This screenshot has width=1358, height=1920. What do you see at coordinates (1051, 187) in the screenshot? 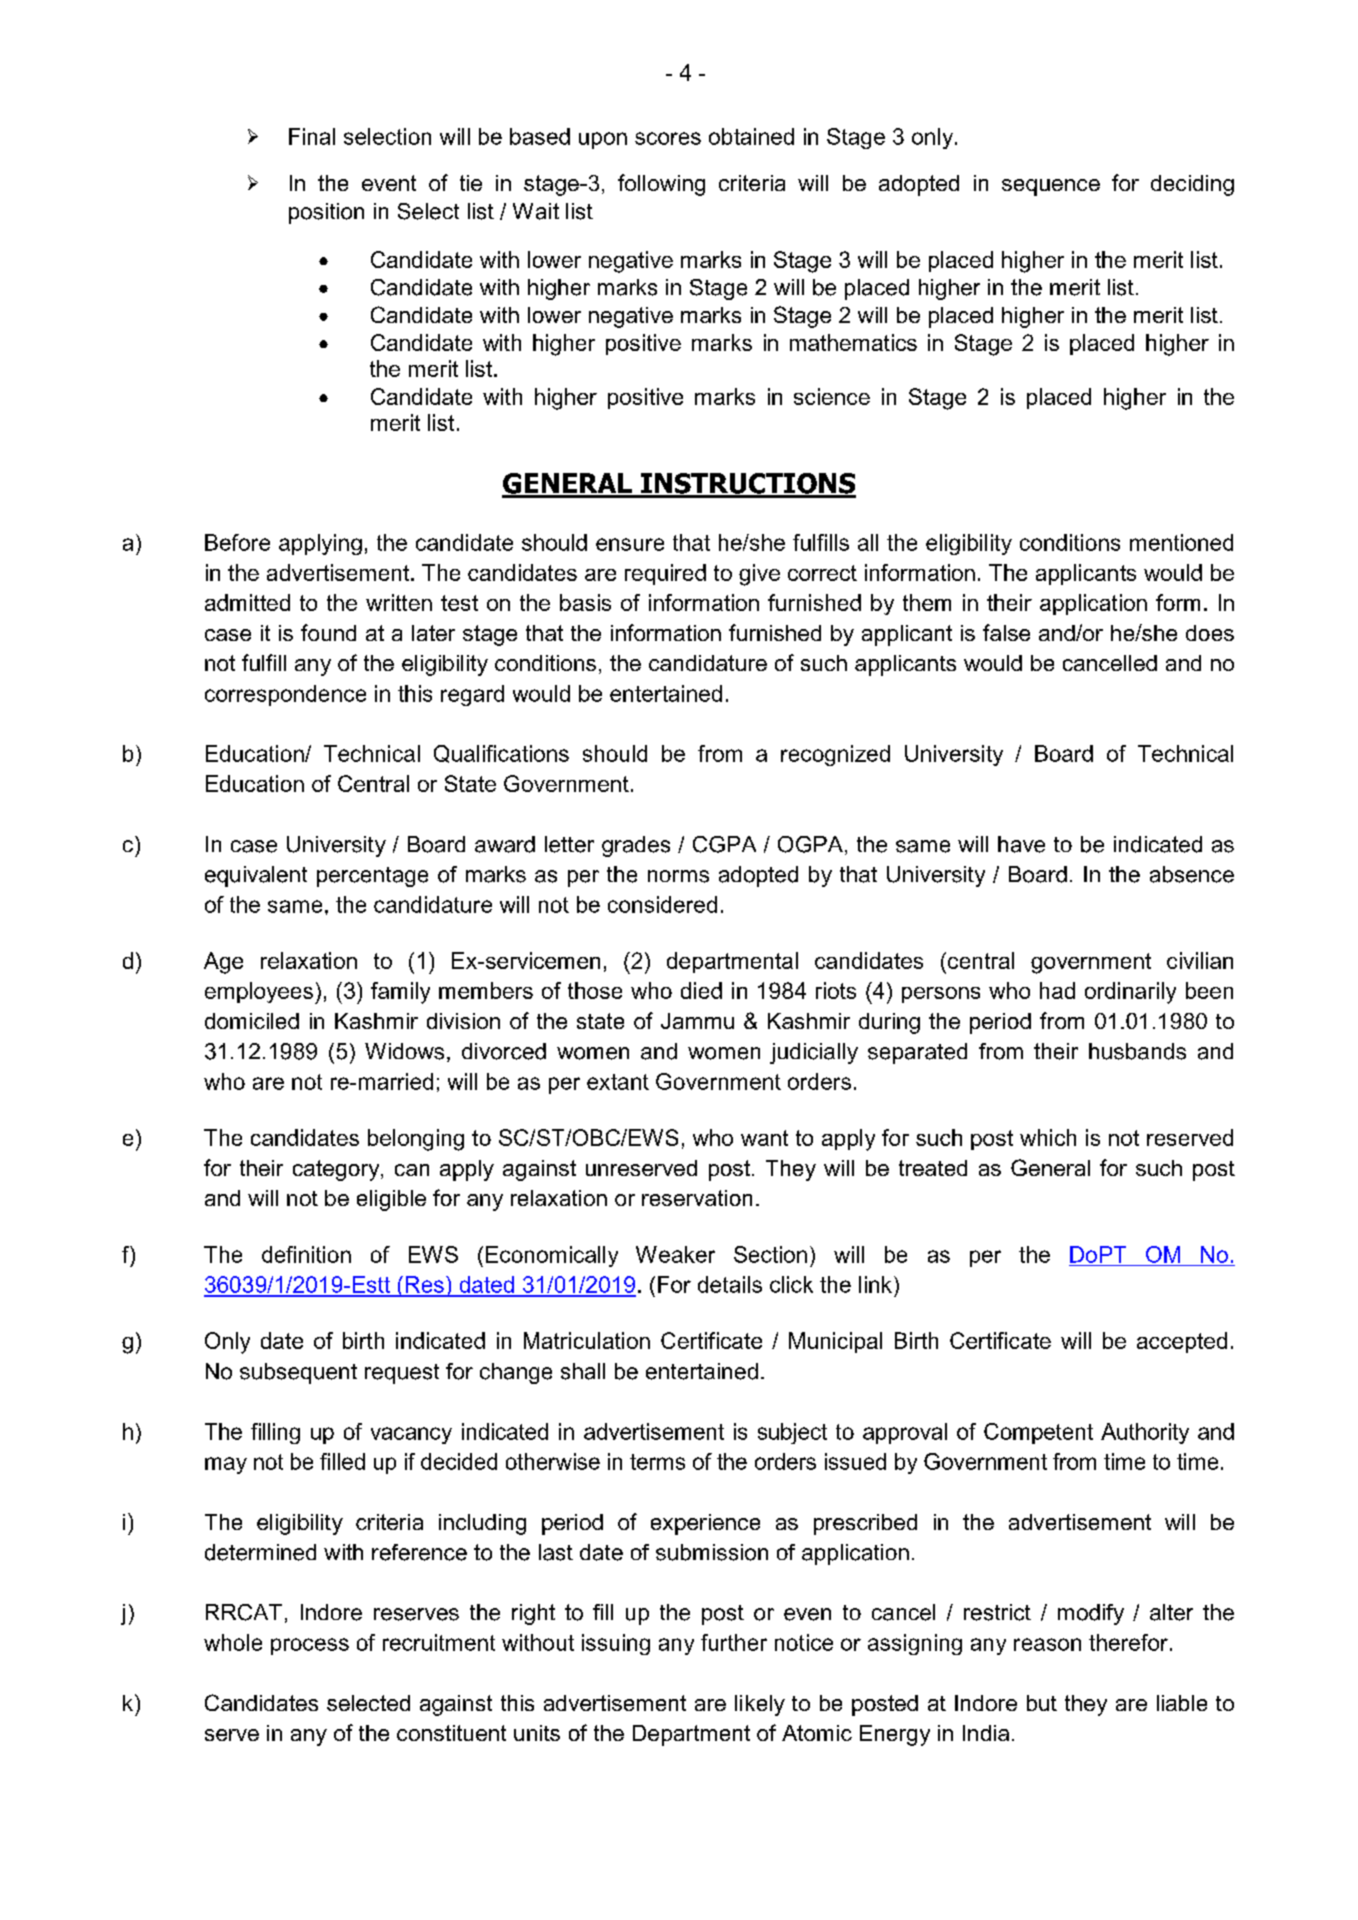
I see `sequence` at bounding box center [1051, 187].
